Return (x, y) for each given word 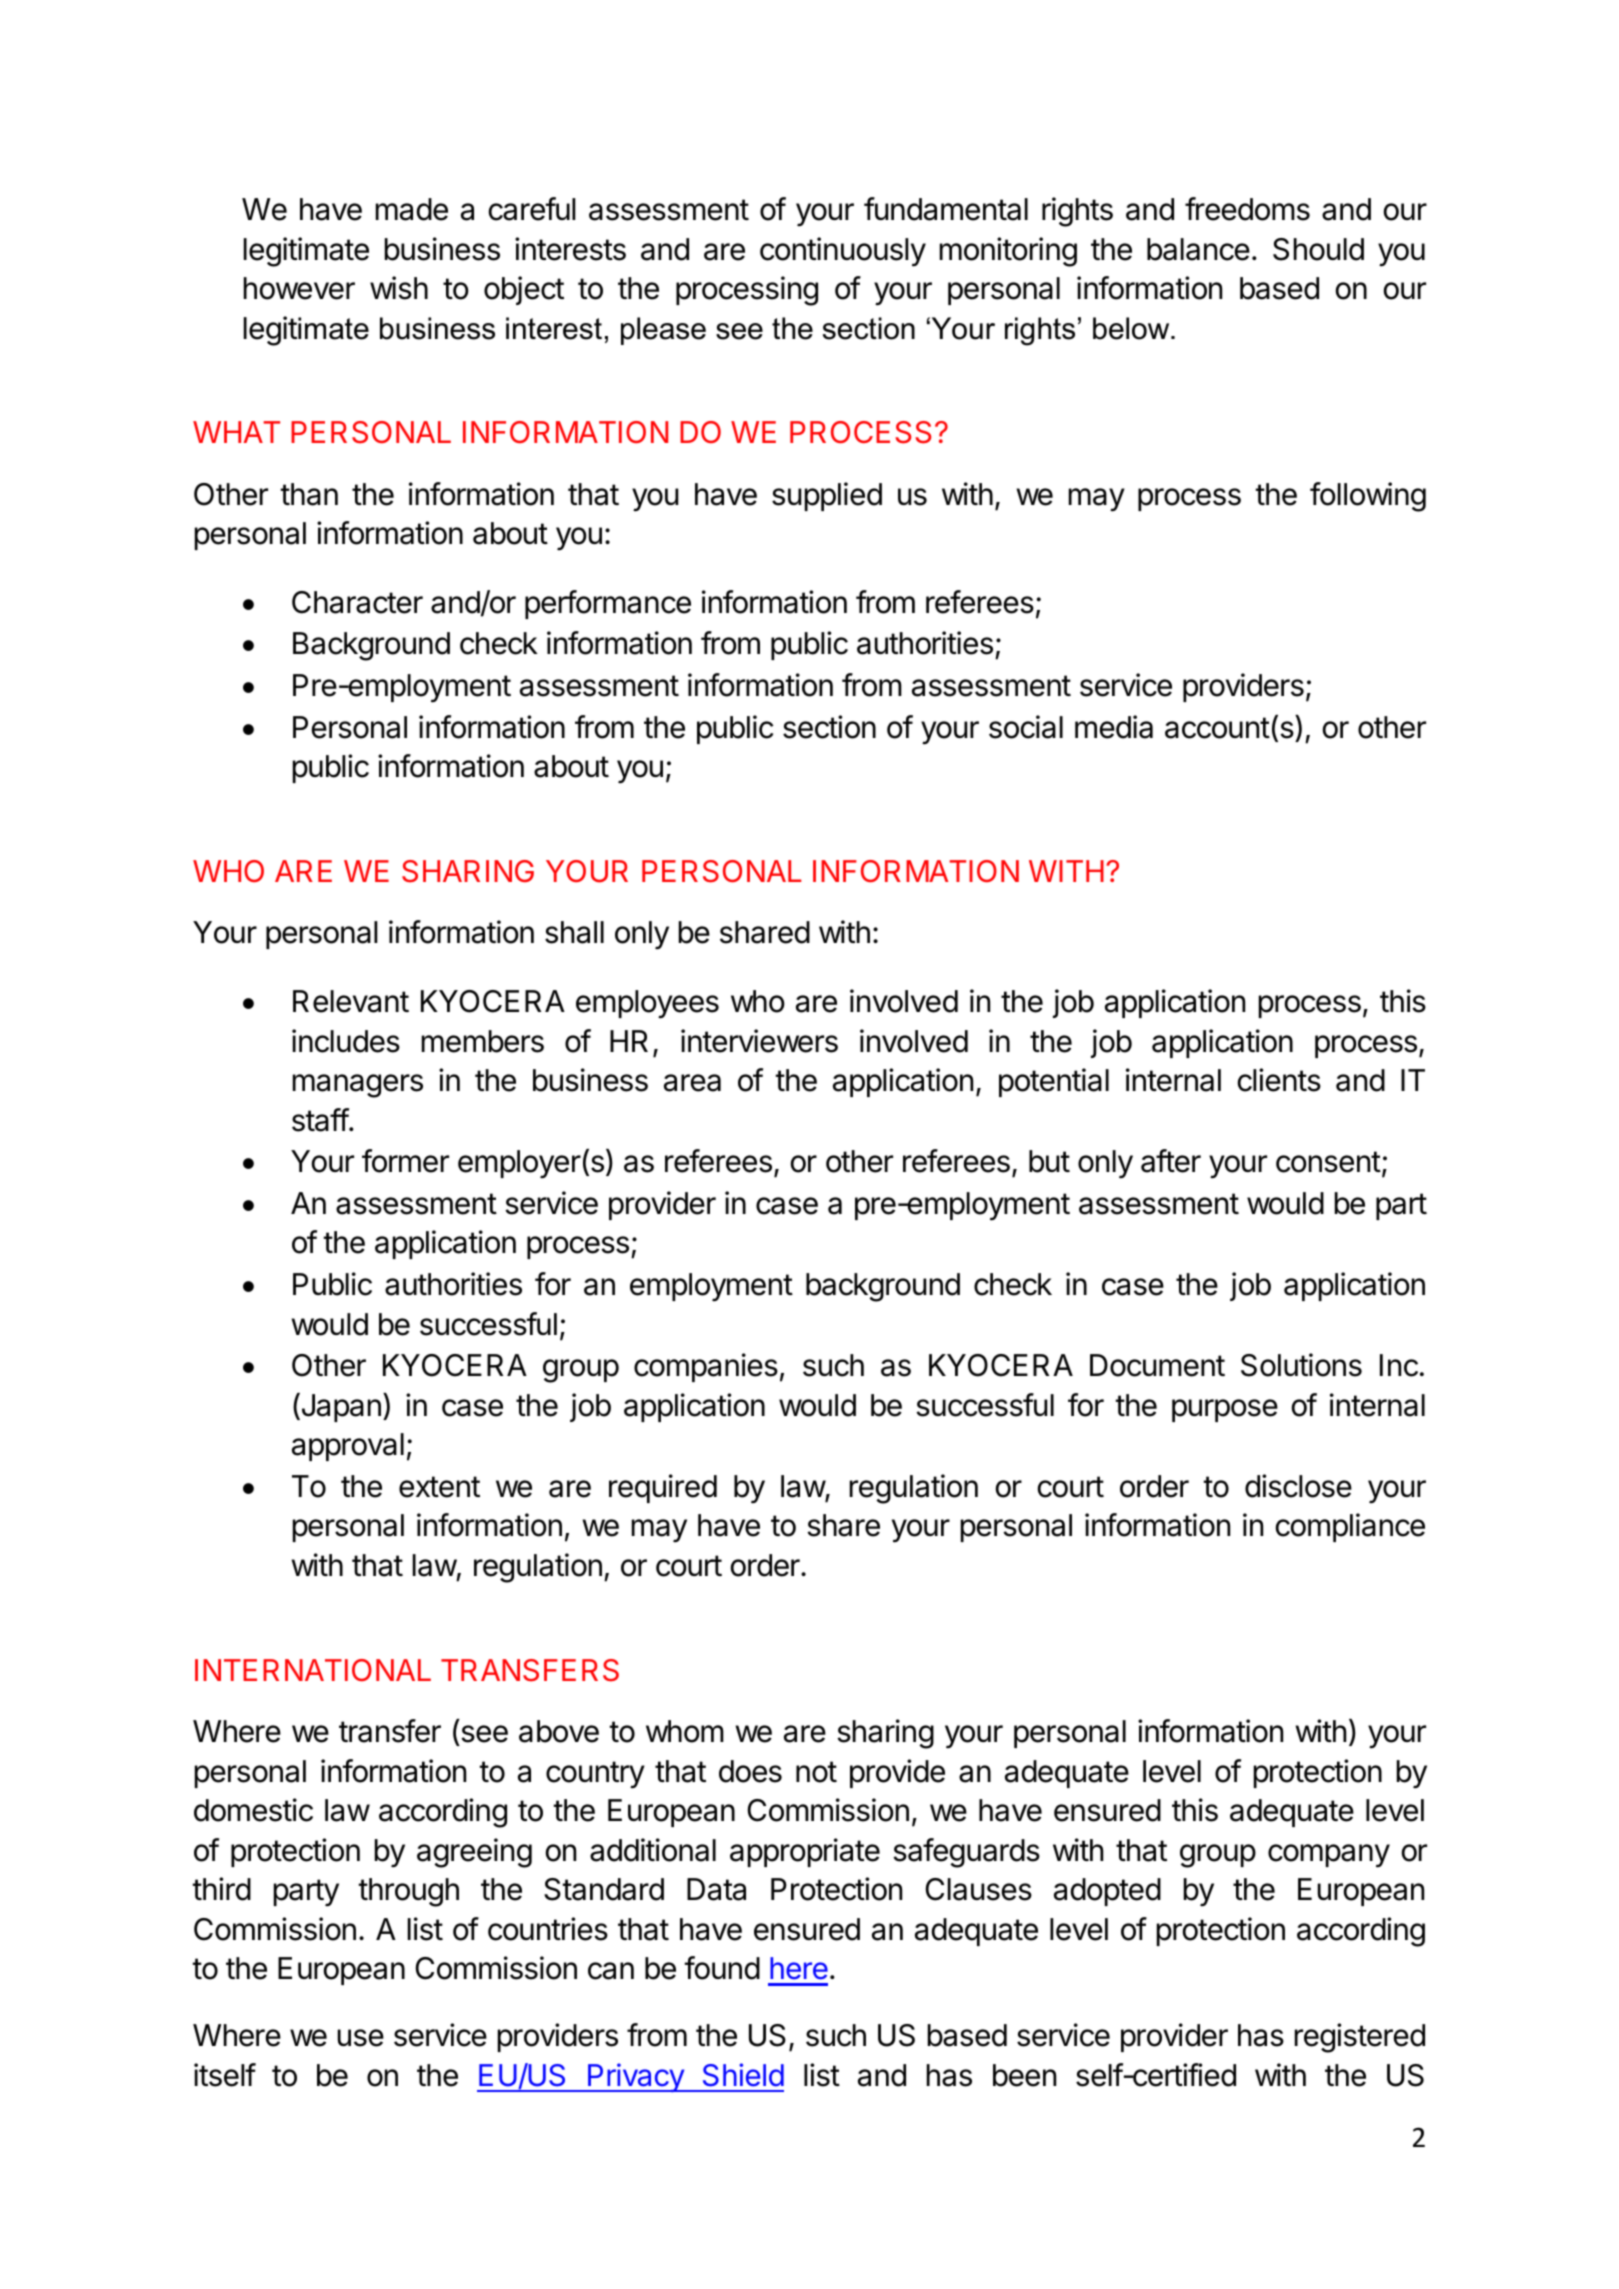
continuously (843, 252)
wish (399, 288)
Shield (743, 2075)
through (408, 1892)
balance (1198, 249)
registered (1360, 2038)
